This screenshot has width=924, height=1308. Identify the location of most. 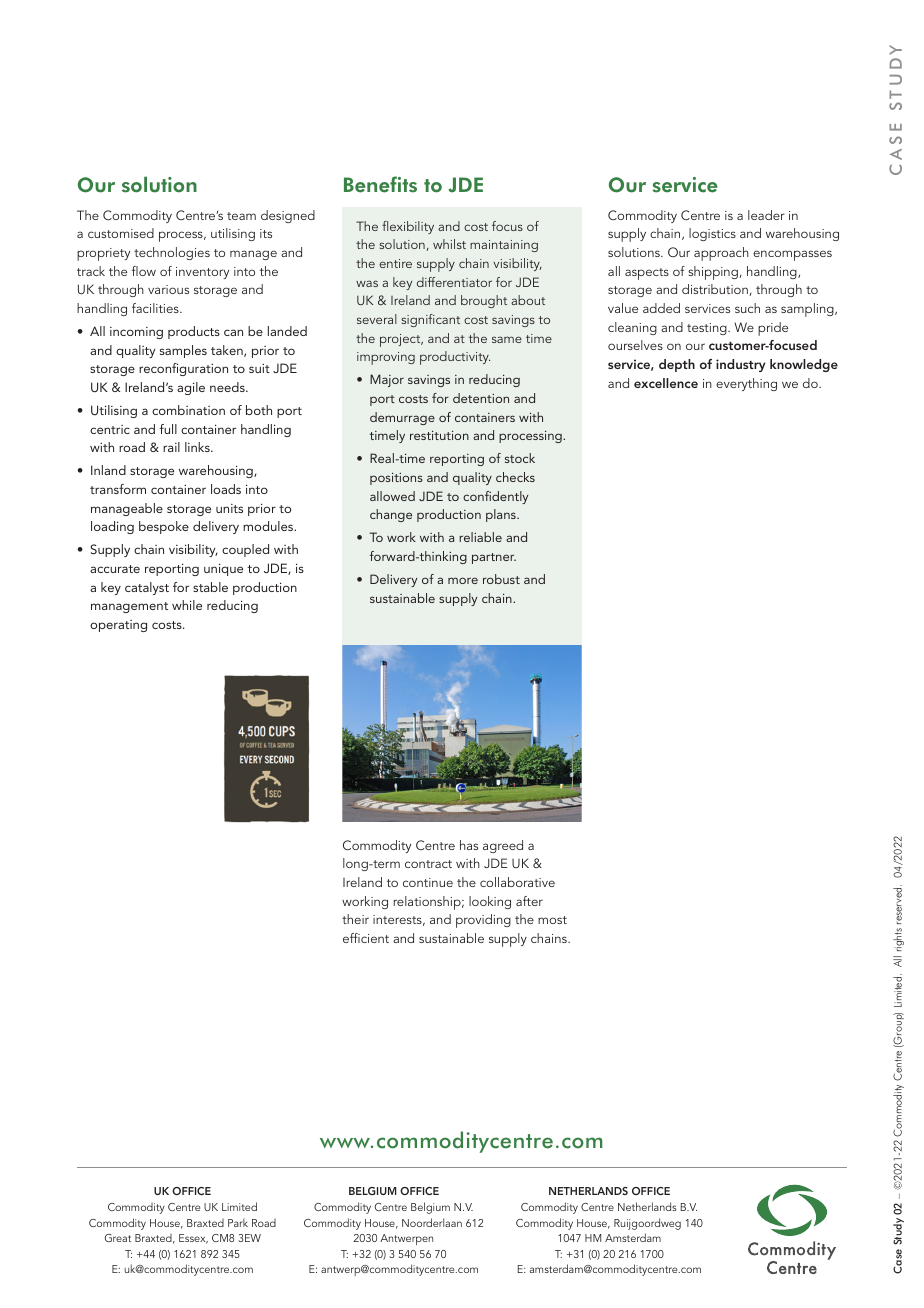
(552, 920).
